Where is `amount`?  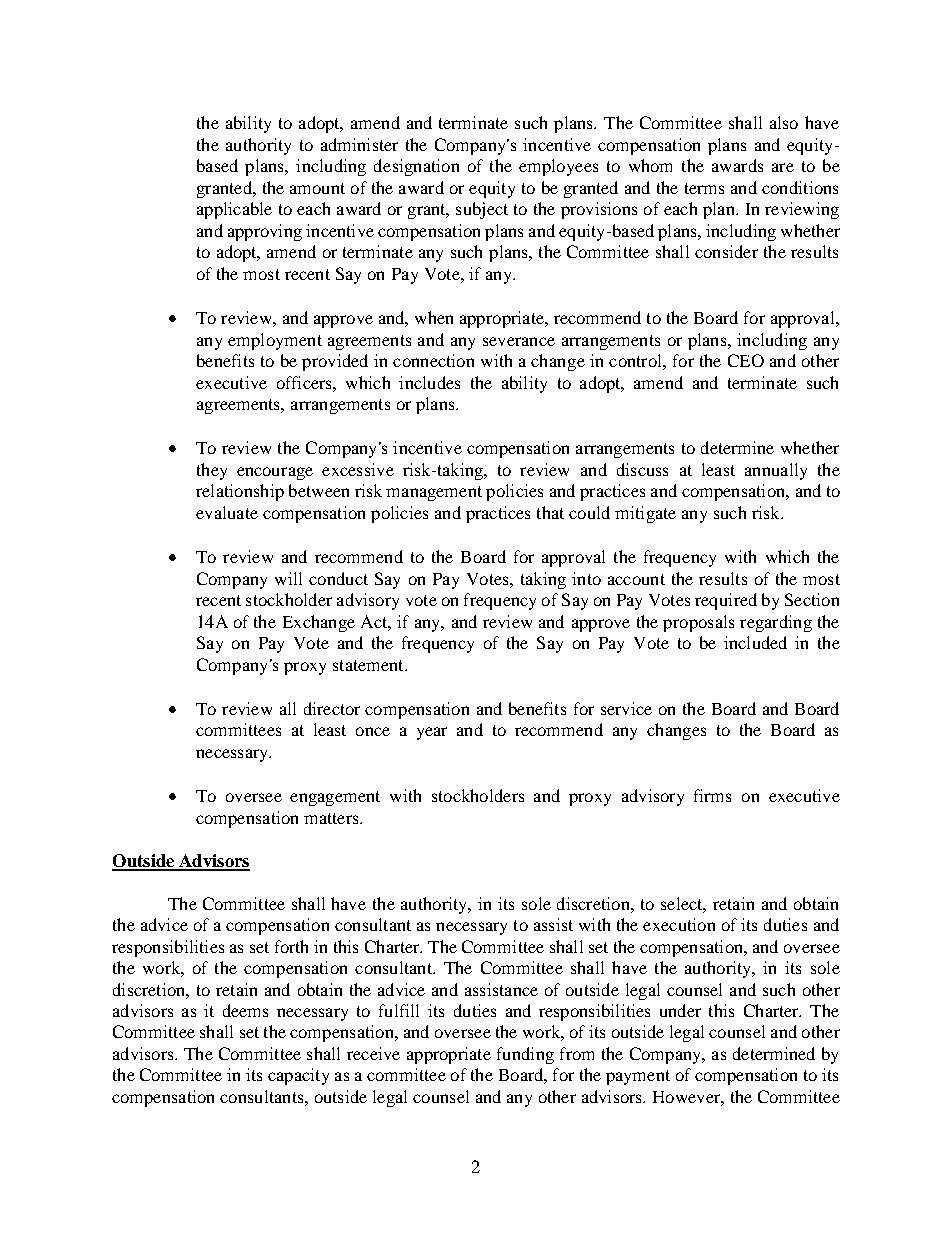 amount is located at coordinates (317, 188).
